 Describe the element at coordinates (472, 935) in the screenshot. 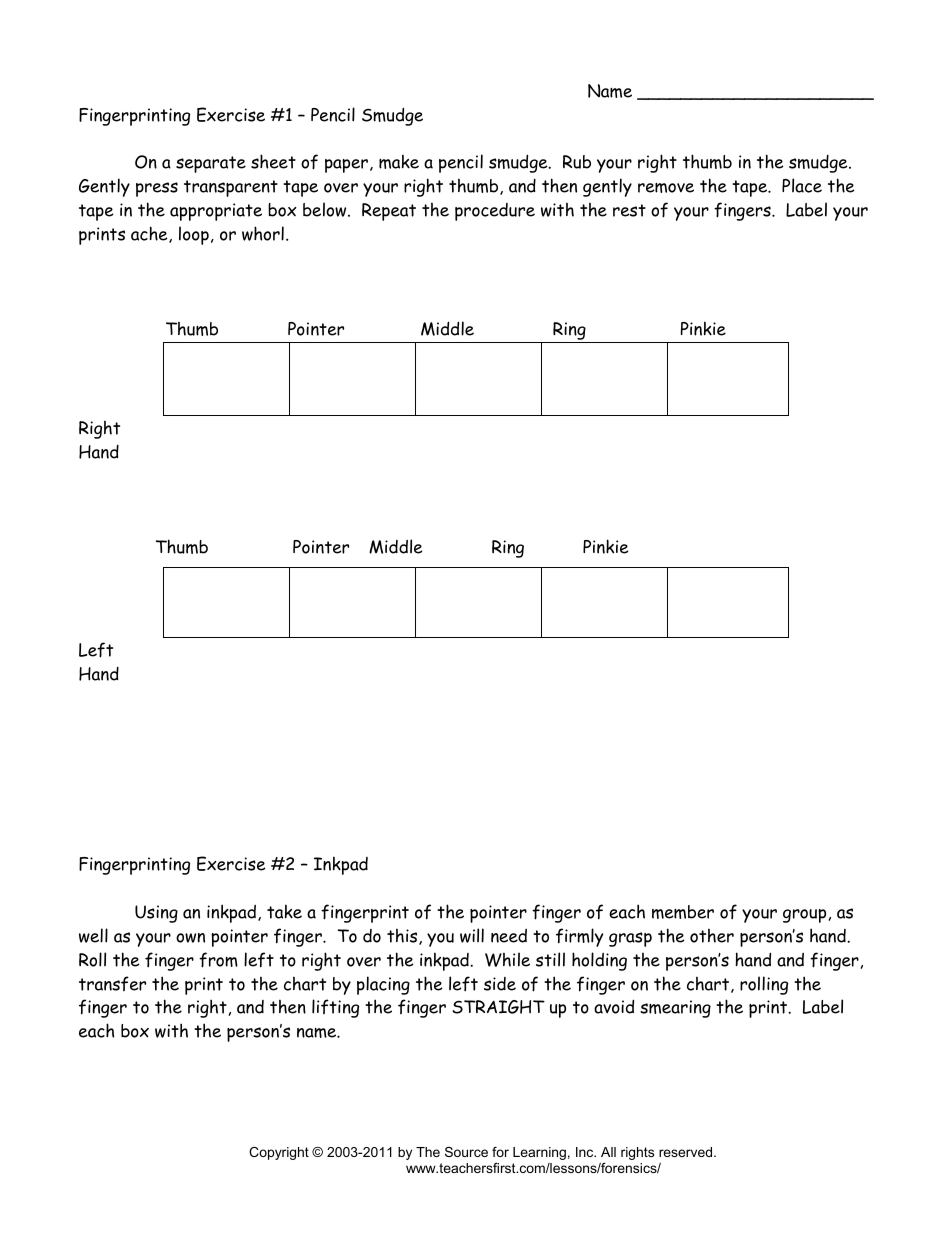

I see `will` at that location.
